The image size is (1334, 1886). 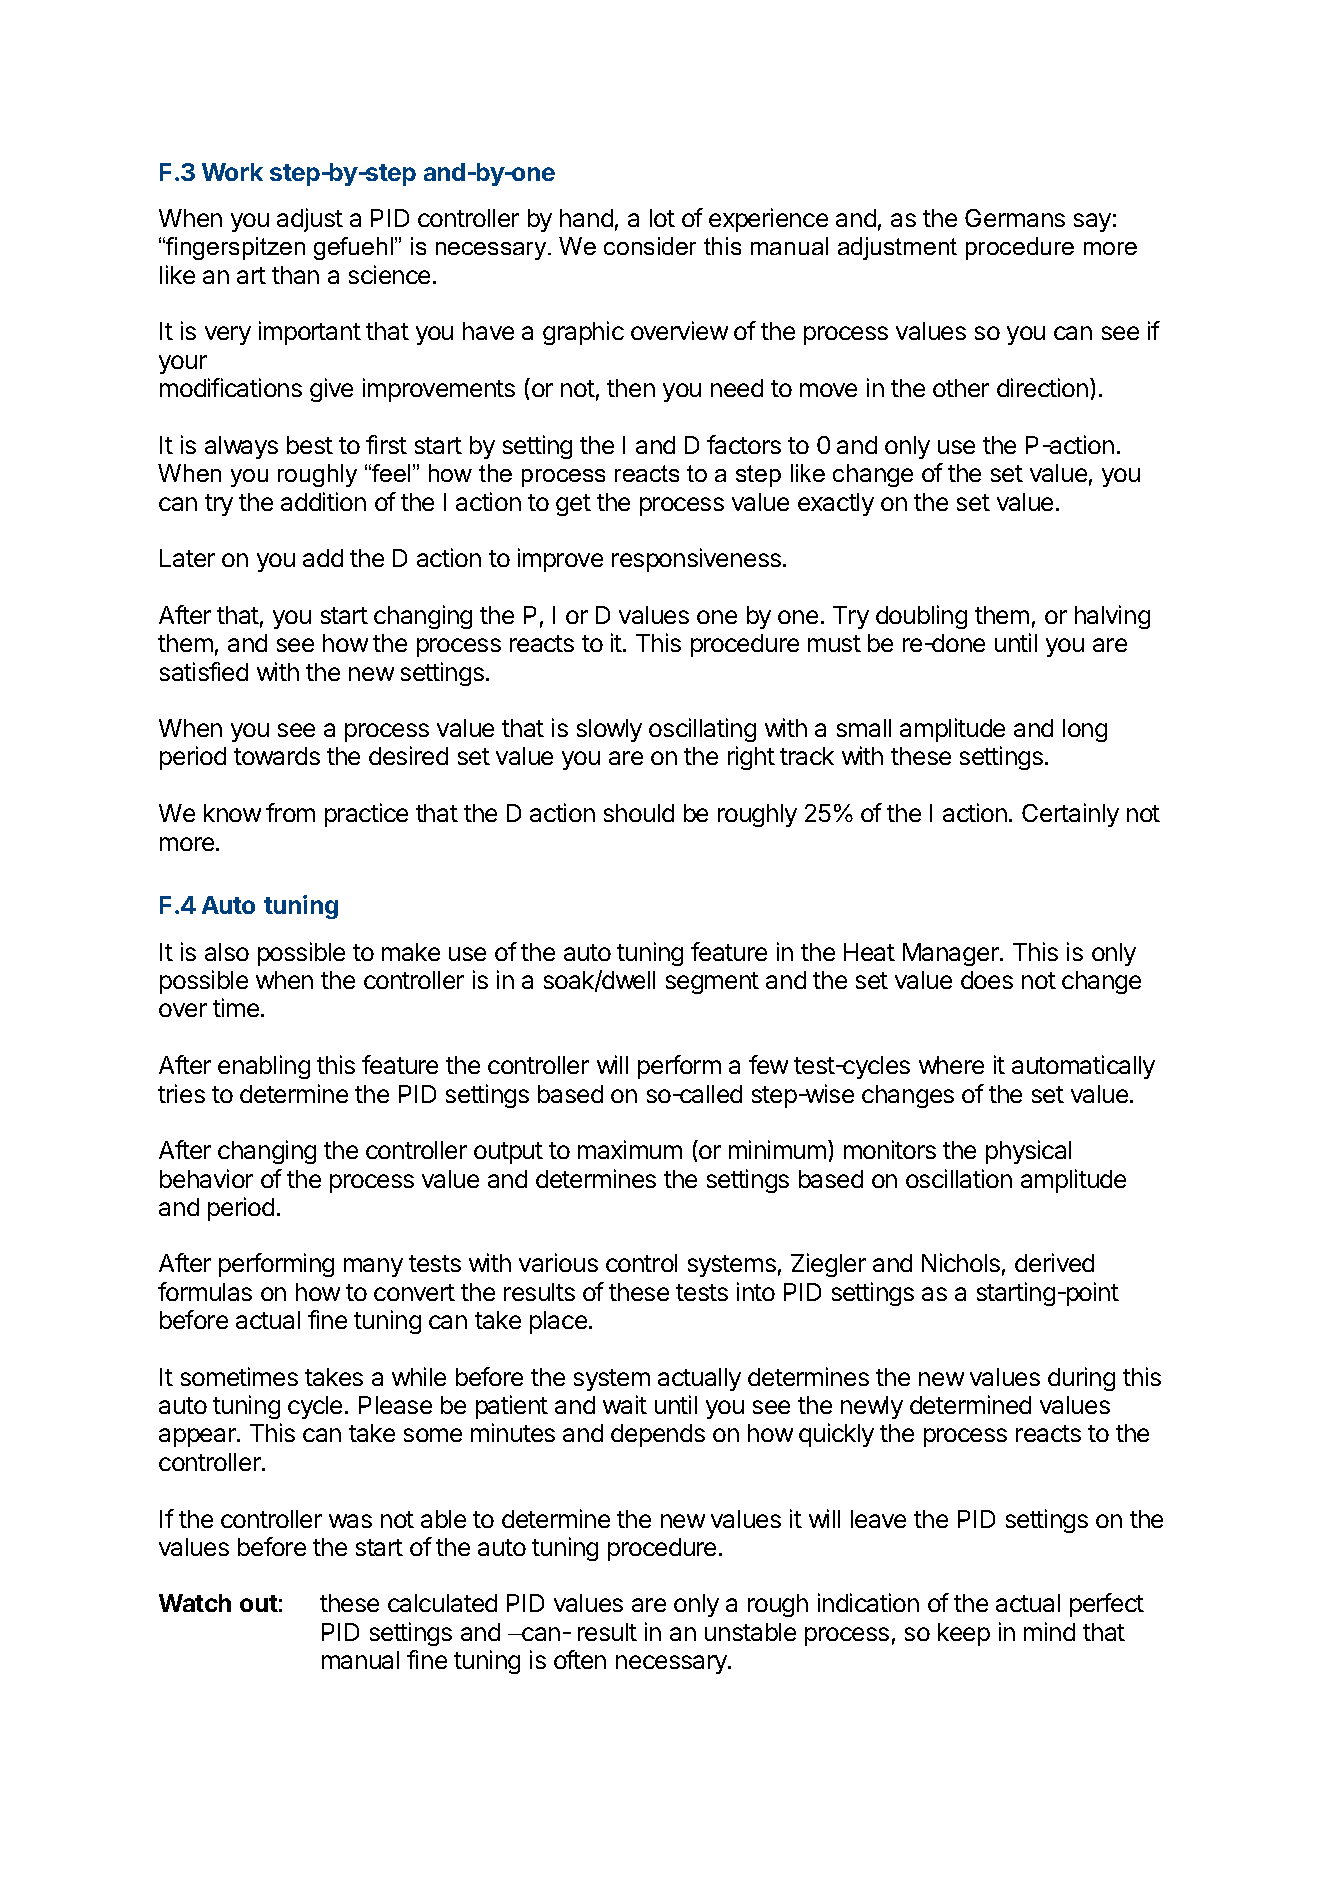 What do you see at coordinates (195, 1603) in the screenshot?
I see `Watch` at bounding box center [195, 1603].
